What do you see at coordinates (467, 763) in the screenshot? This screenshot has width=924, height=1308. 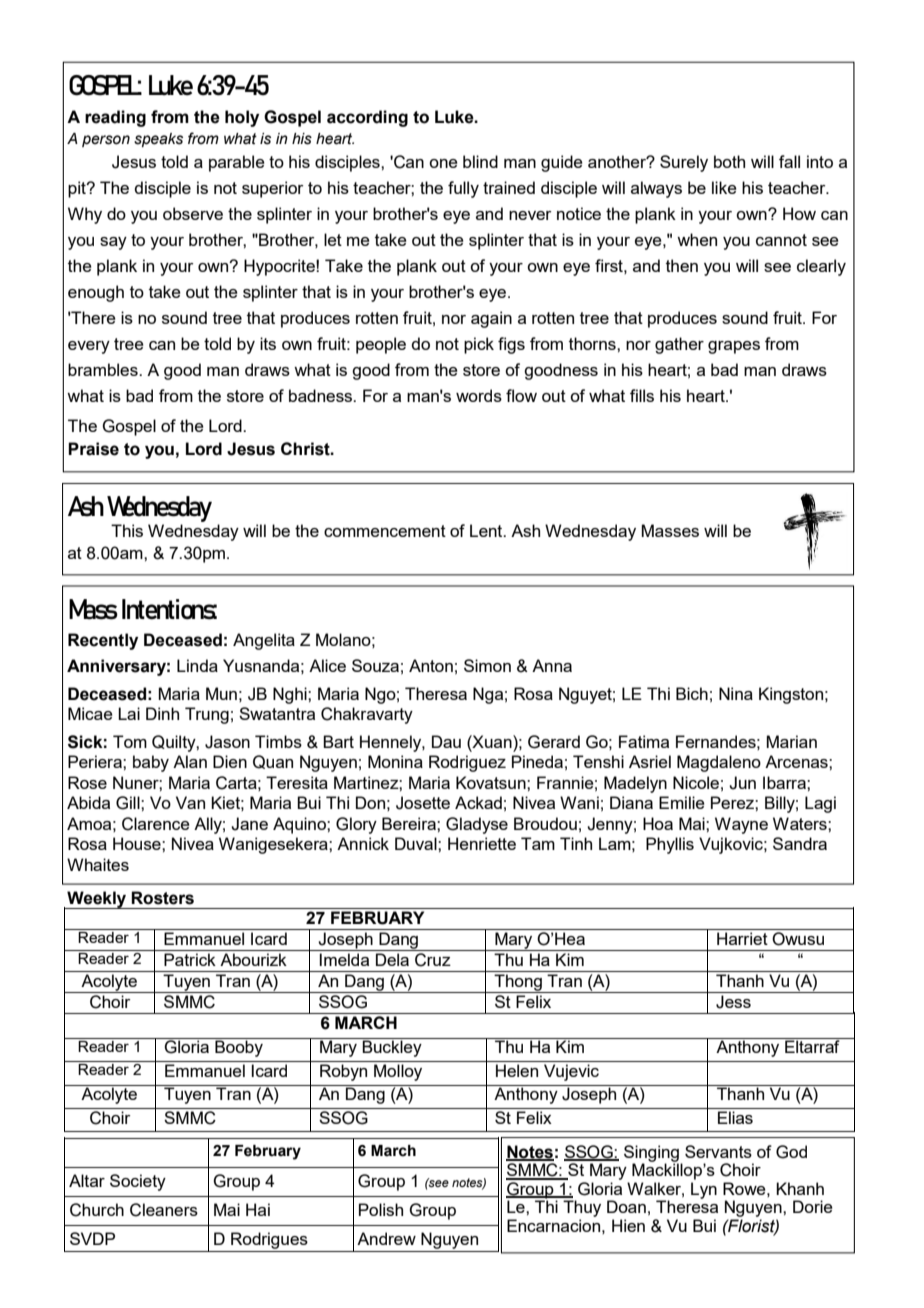 I see `Rodriguez` at bounding box center [467, 763].
